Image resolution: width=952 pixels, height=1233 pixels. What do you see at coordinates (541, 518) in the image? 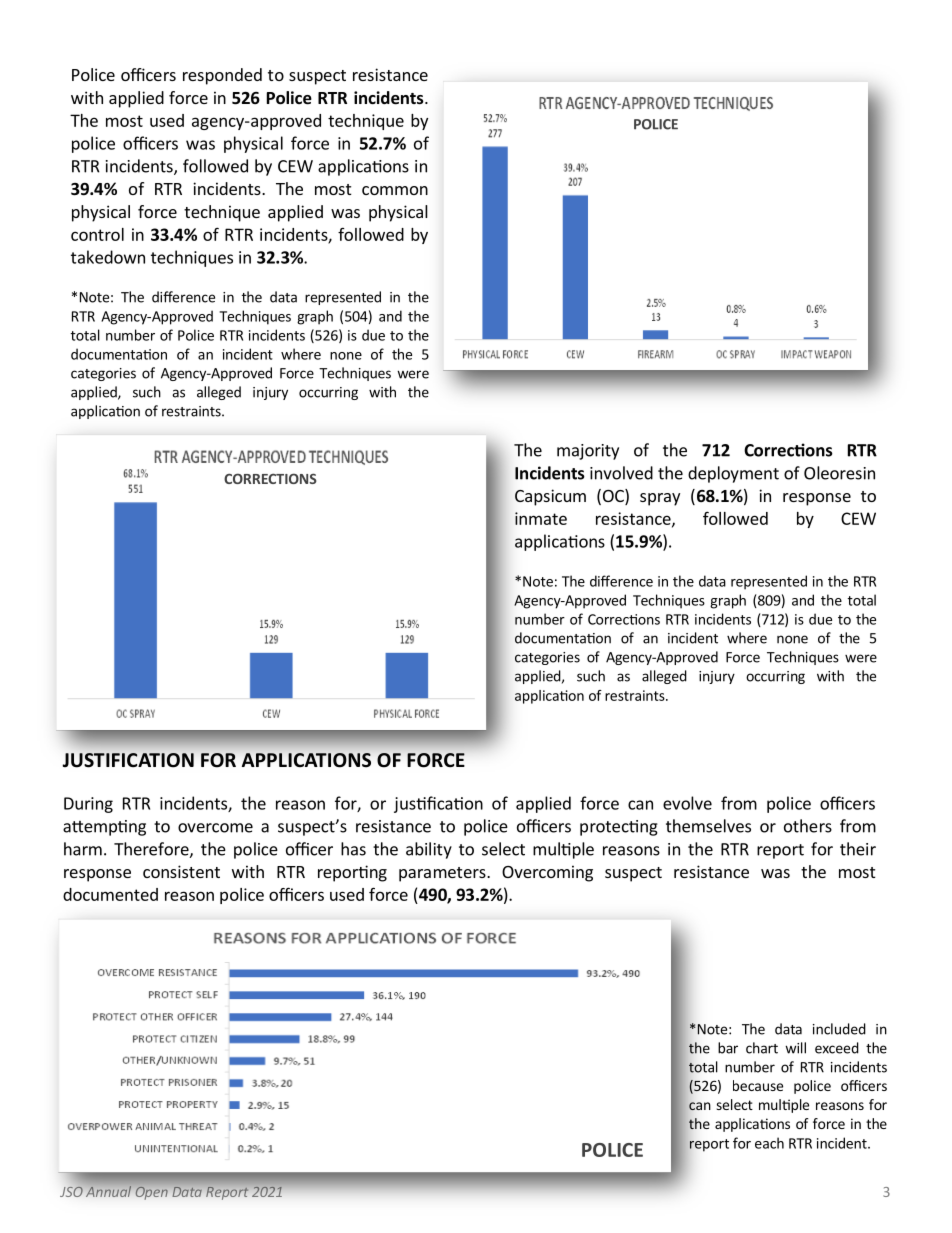
I see `inmate` at bounding box center [541, 518].
